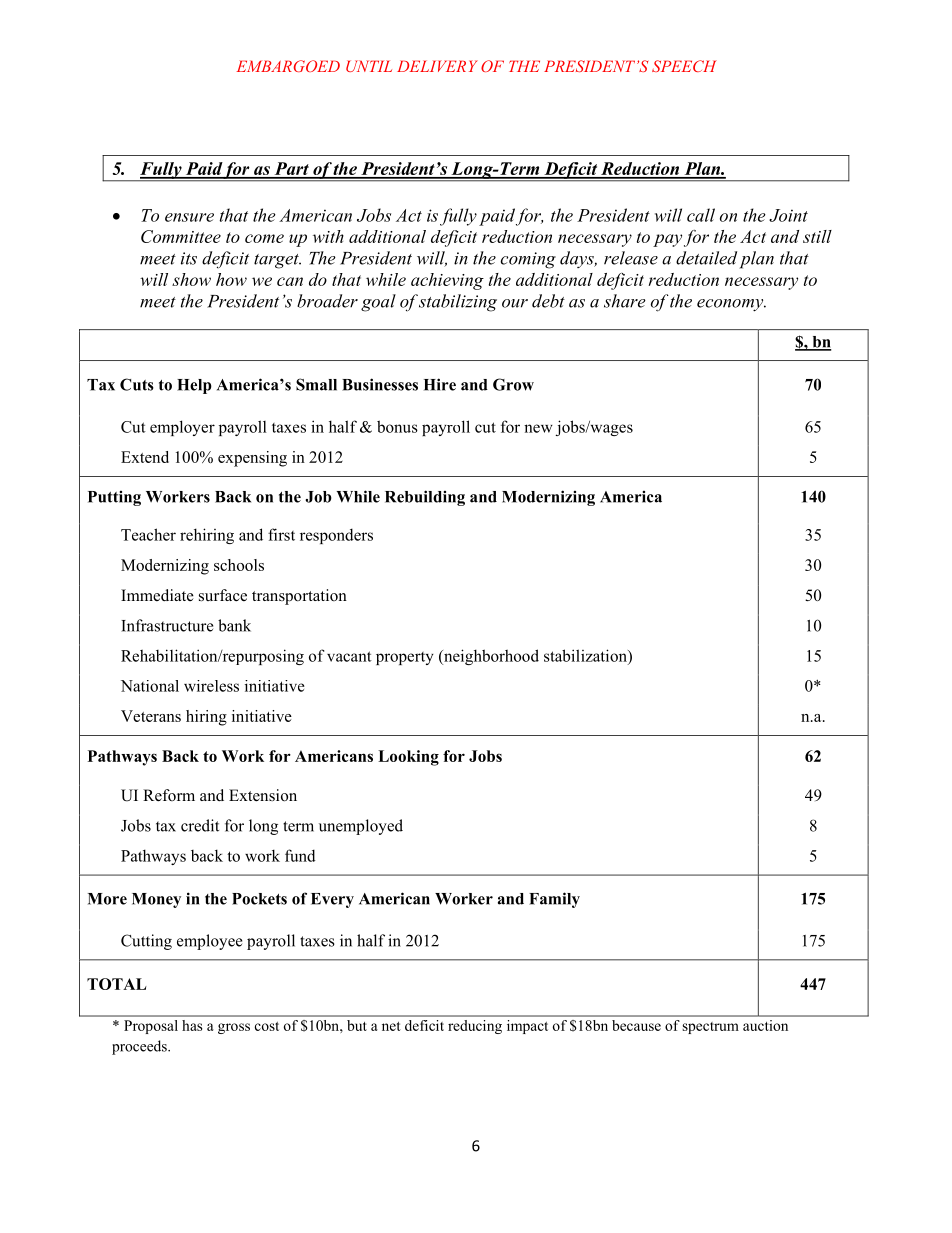 The height and width of the screenshot is (1233, 952). Describe the element at coordinates (586, 655) in the screenshot. I see `stabilization` at that location.
